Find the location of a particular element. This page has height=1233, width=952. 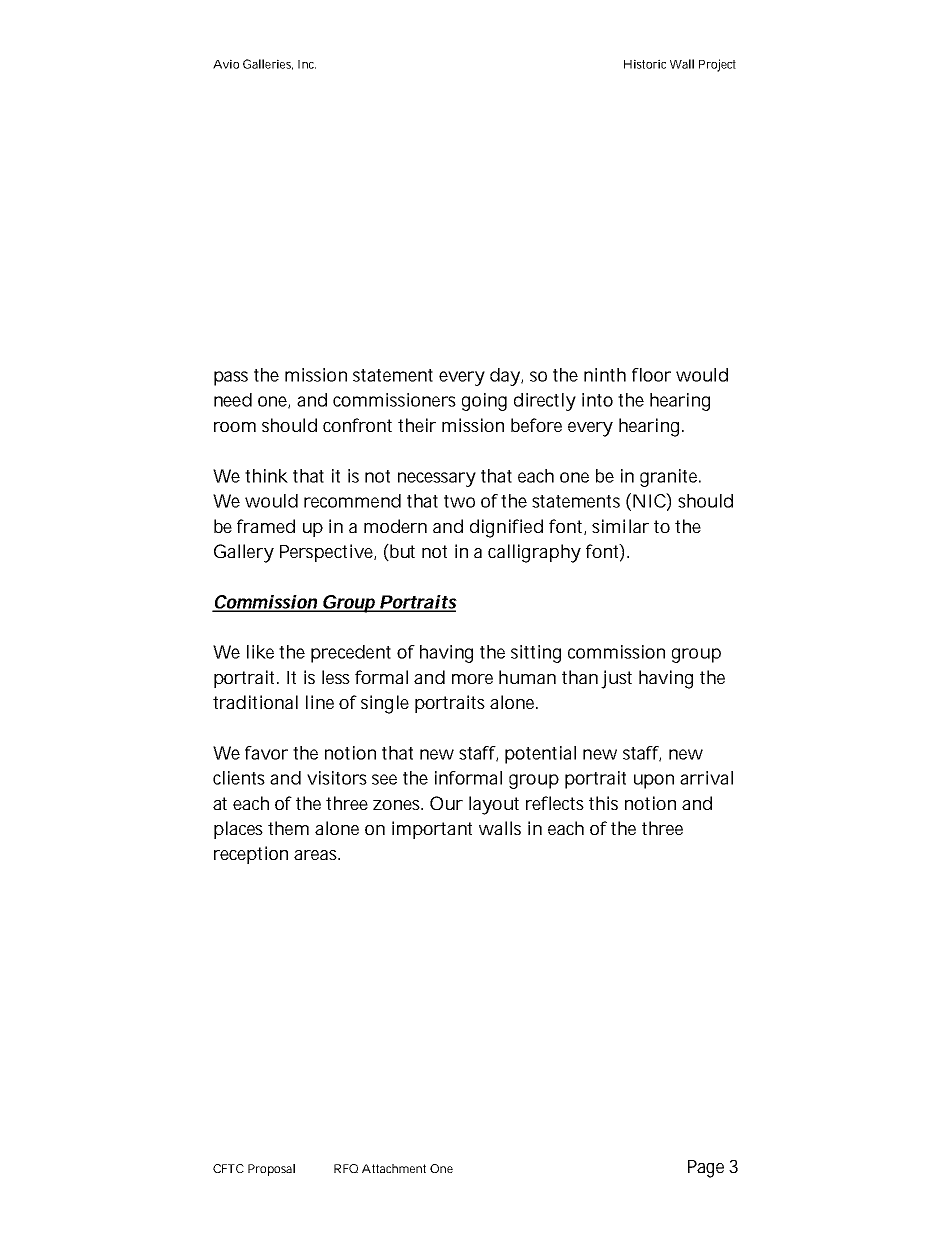

Proposal is located at coordinates (271, 1170).
